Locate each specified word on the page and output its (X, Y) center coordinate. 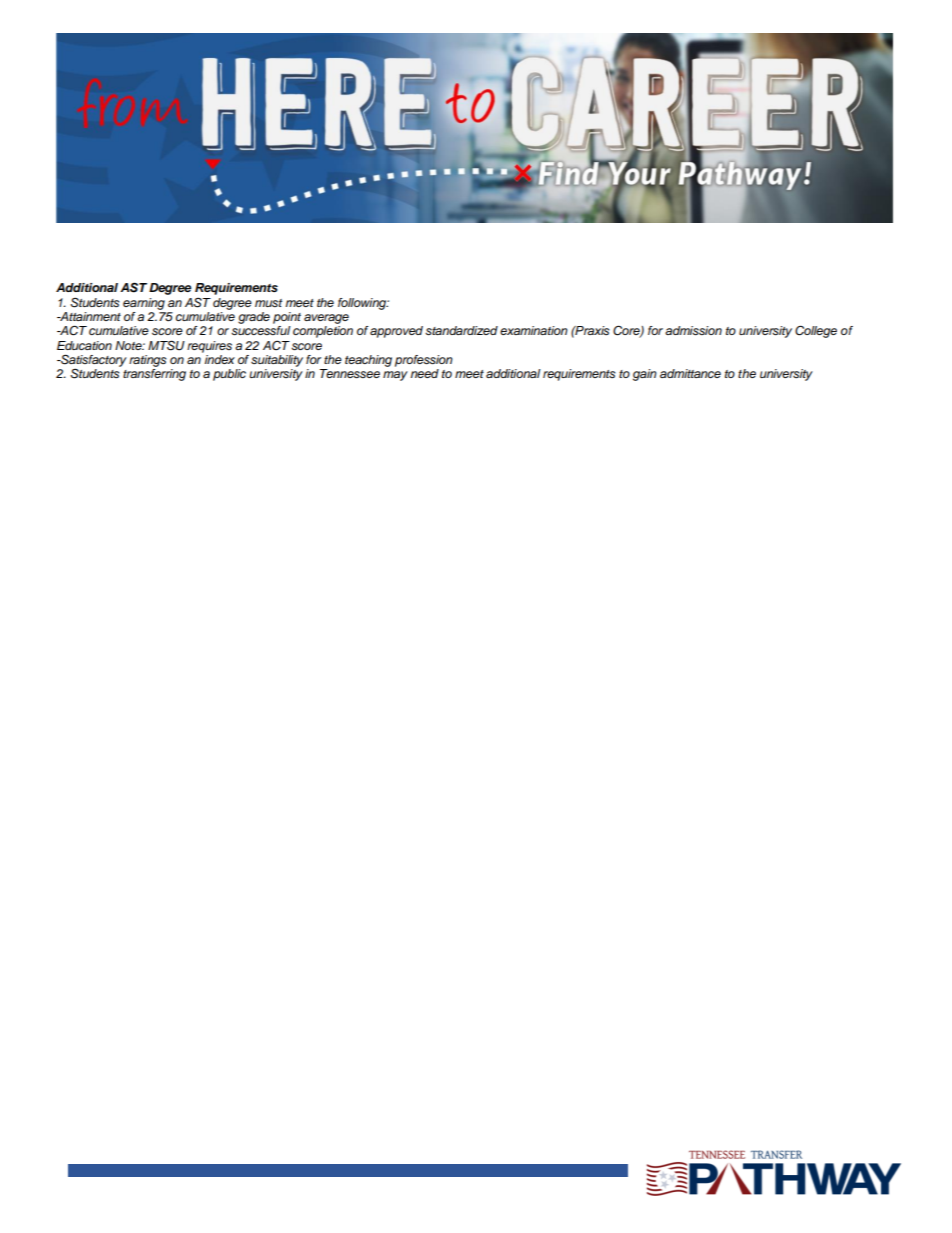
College (816, 331)
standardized (461, 331)
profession (424, 361)
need (424, 373)
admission (693, 331)
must (268, 303)
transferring (154, 375)
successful (261, 331)
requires (209, 347)
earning (144, 304)
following (363, 304)
